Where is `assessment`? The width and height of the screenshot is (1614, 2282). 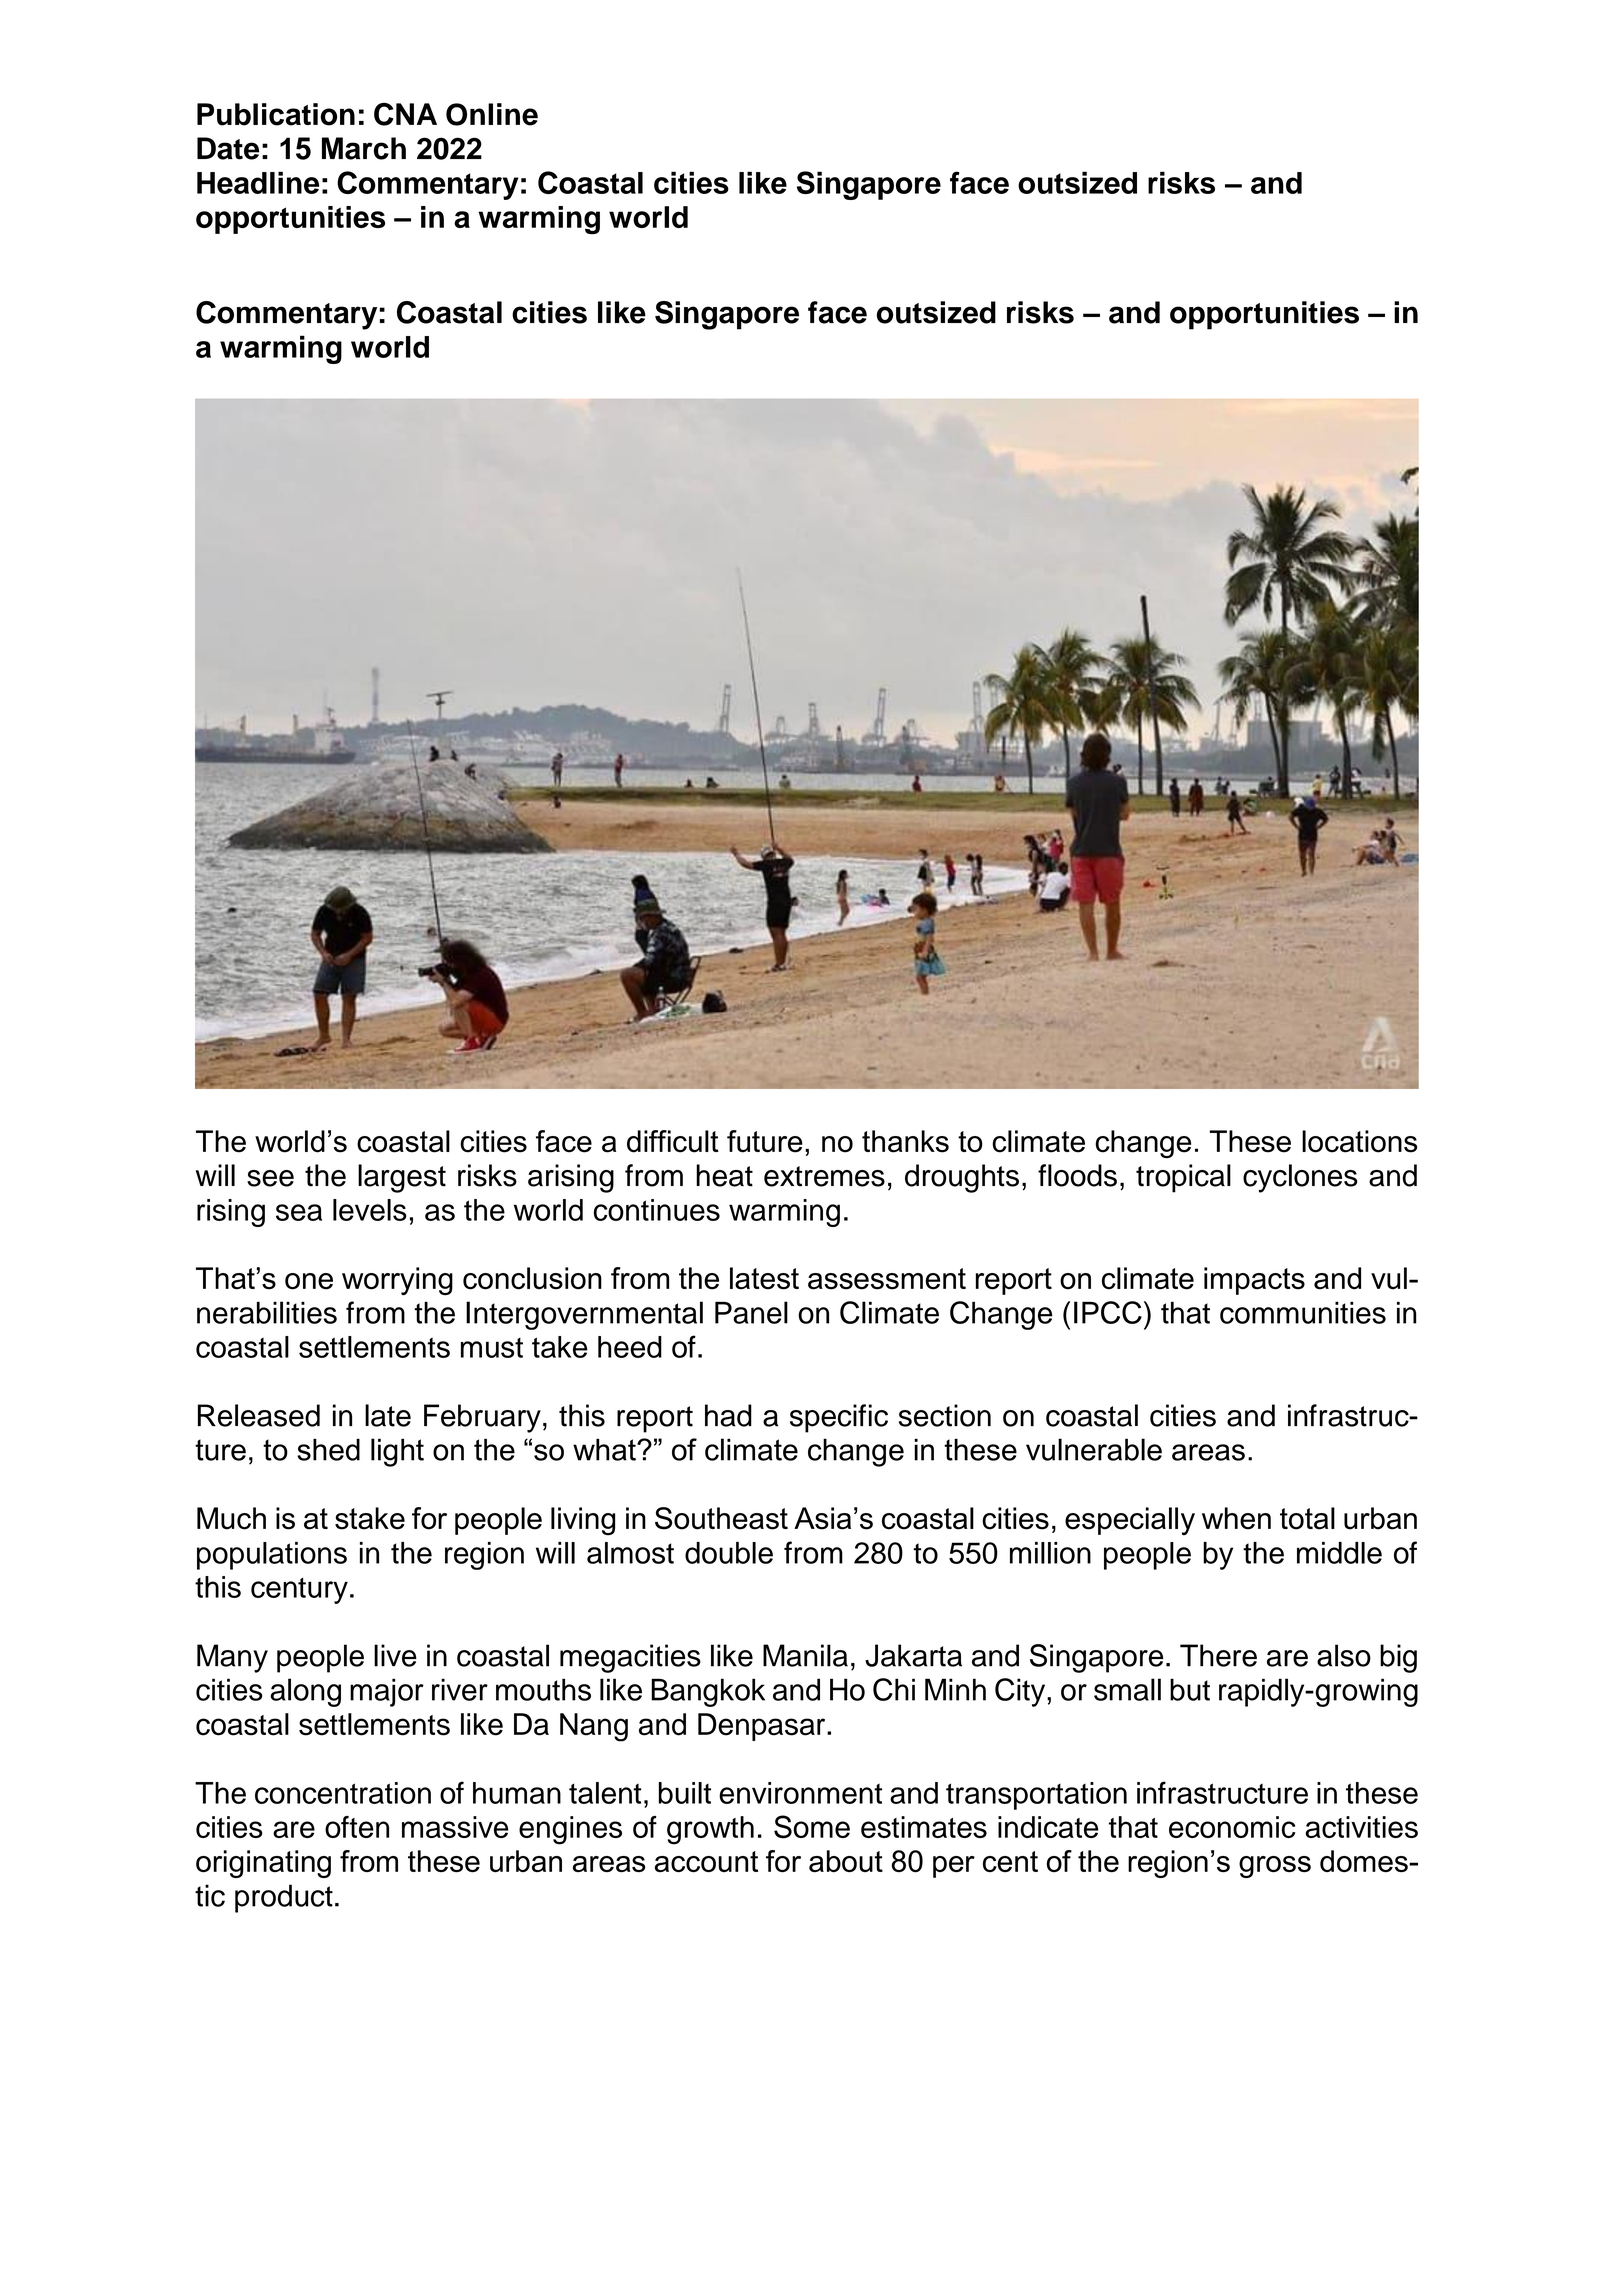
assessment is located at coordinates (887, 1279).
